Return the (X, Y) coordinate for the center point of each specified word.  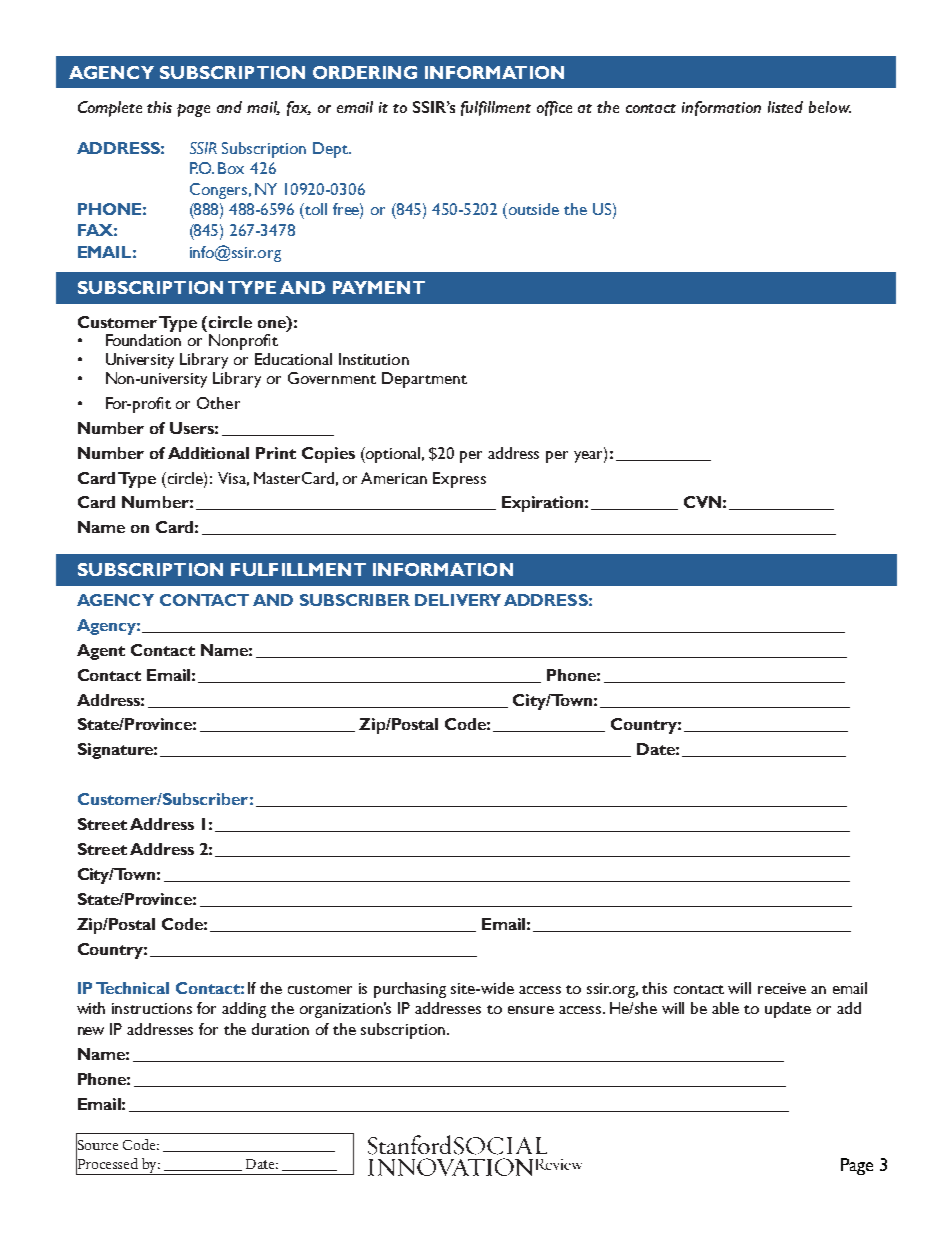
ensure (531, 1010)
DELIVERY (458, 600)
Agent (101, 652)
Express (459, 480)
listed (785, 107)
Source (97, 1145)
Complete (110, 109)
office (554, 108)
